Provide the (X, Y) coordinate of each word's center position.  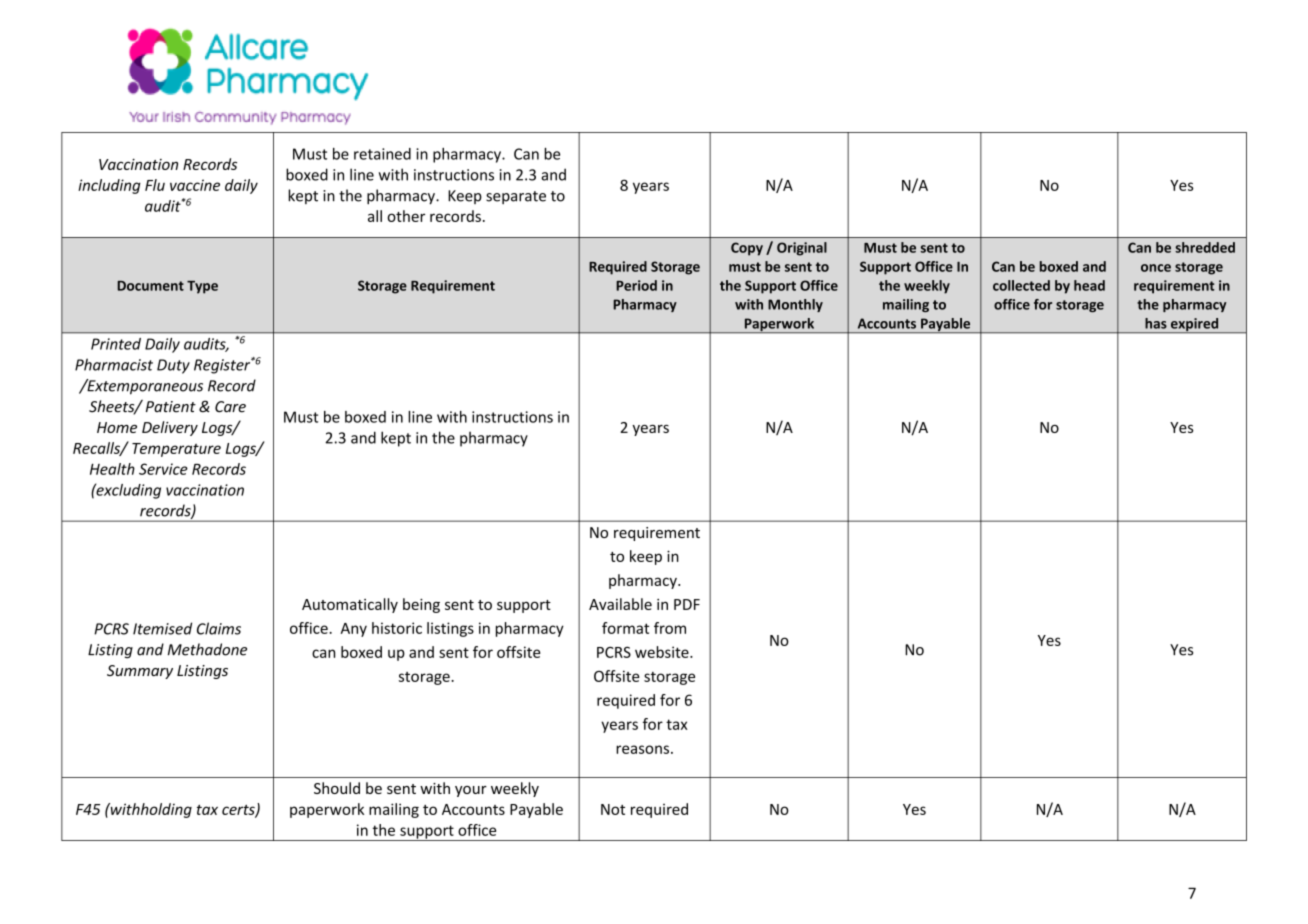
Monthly (795, 305)
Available (620, 604)
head (1089, 285)
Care (230, 407)
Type (202, 287)
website (663, 652)
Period (636, 285)
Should (337, 788)
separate (516, 197)
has (1156, 323)
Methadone (207, 649)
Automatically (350, 605)
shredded (1205, 247)
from (670, 628)
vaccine (195, 185)
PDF (687, 604)
